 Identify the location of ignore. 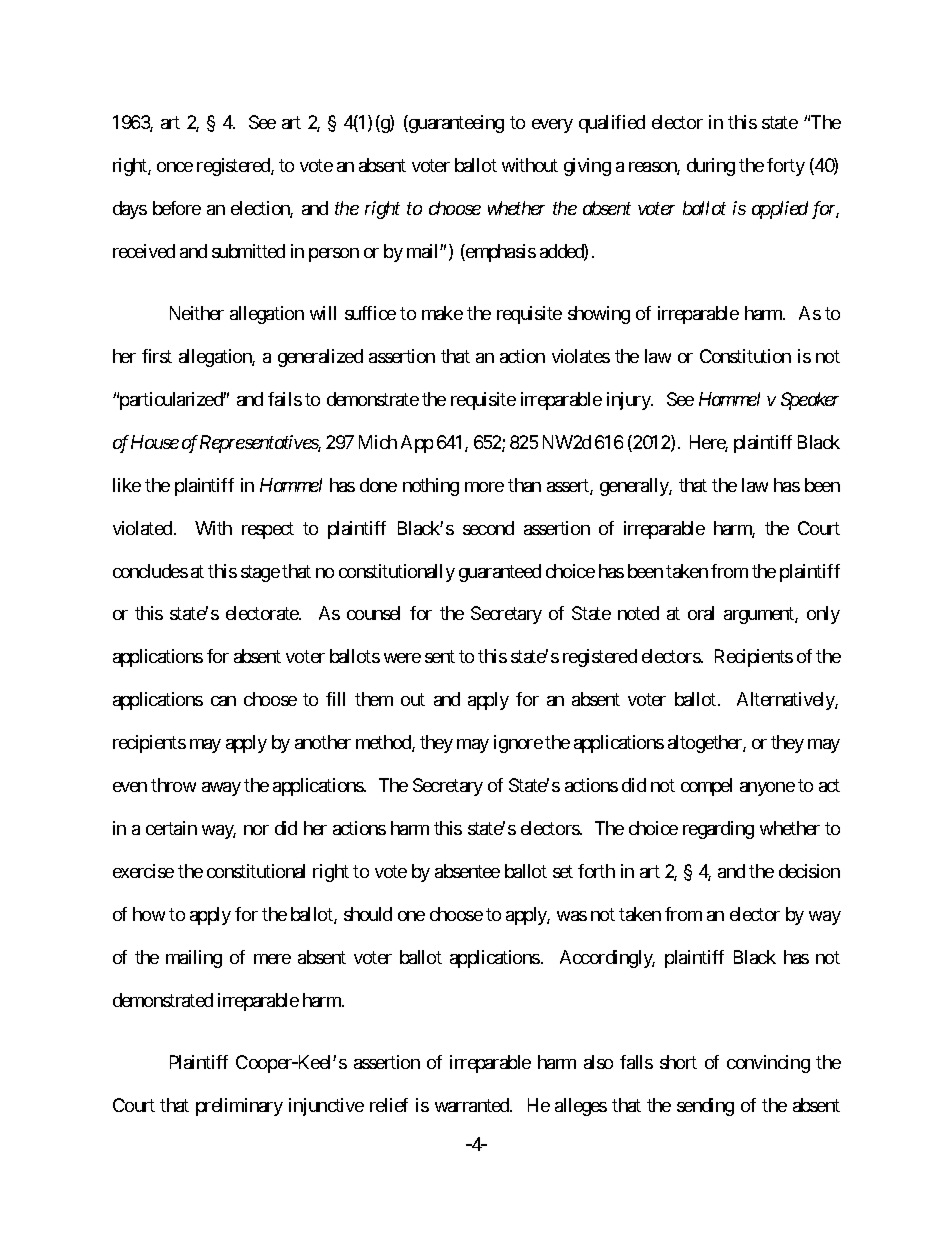
(518, 744).
